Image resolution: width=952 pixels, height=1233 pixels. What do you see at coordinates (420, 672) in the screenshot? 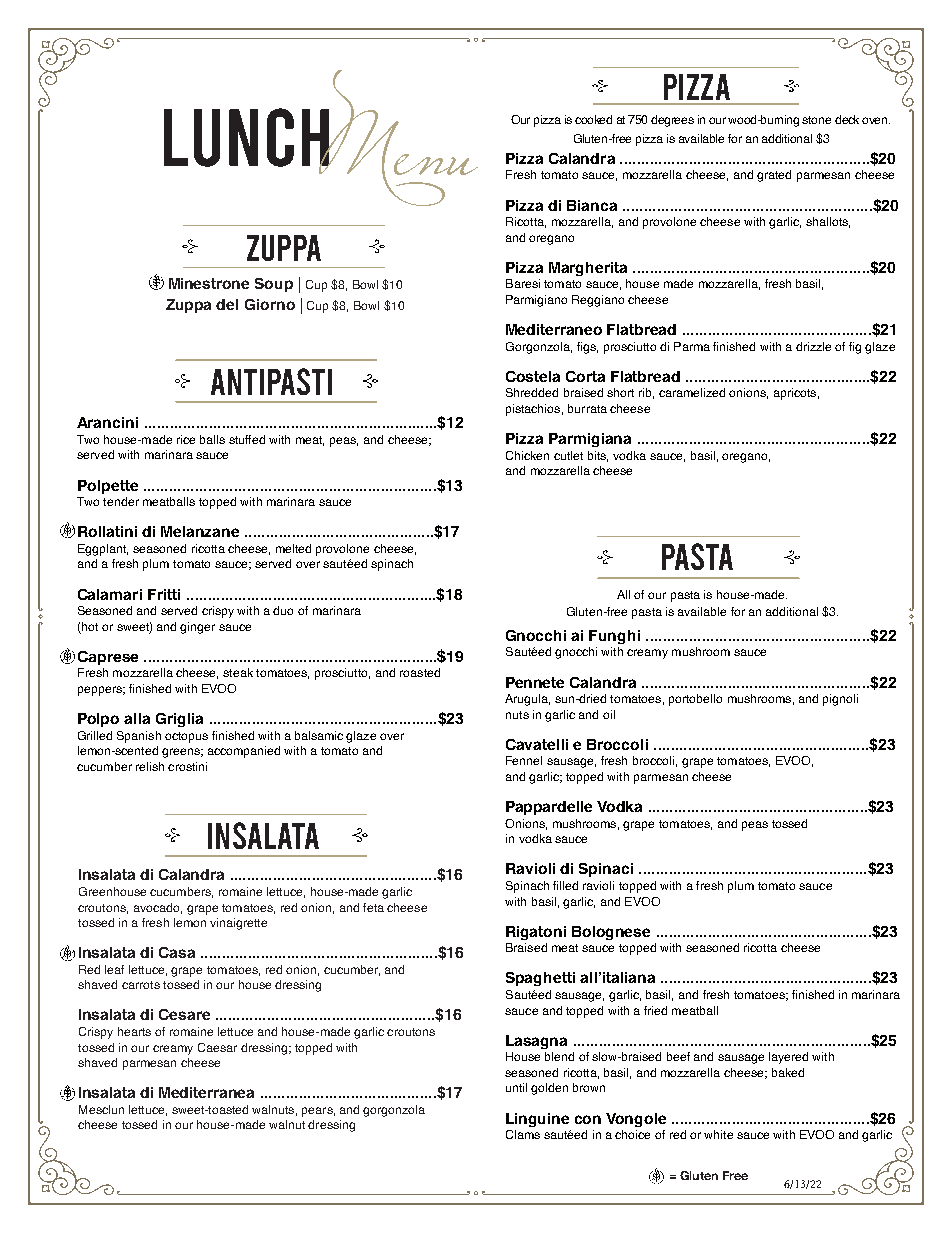
I see `roasted` at bounding box center [420, 672].
